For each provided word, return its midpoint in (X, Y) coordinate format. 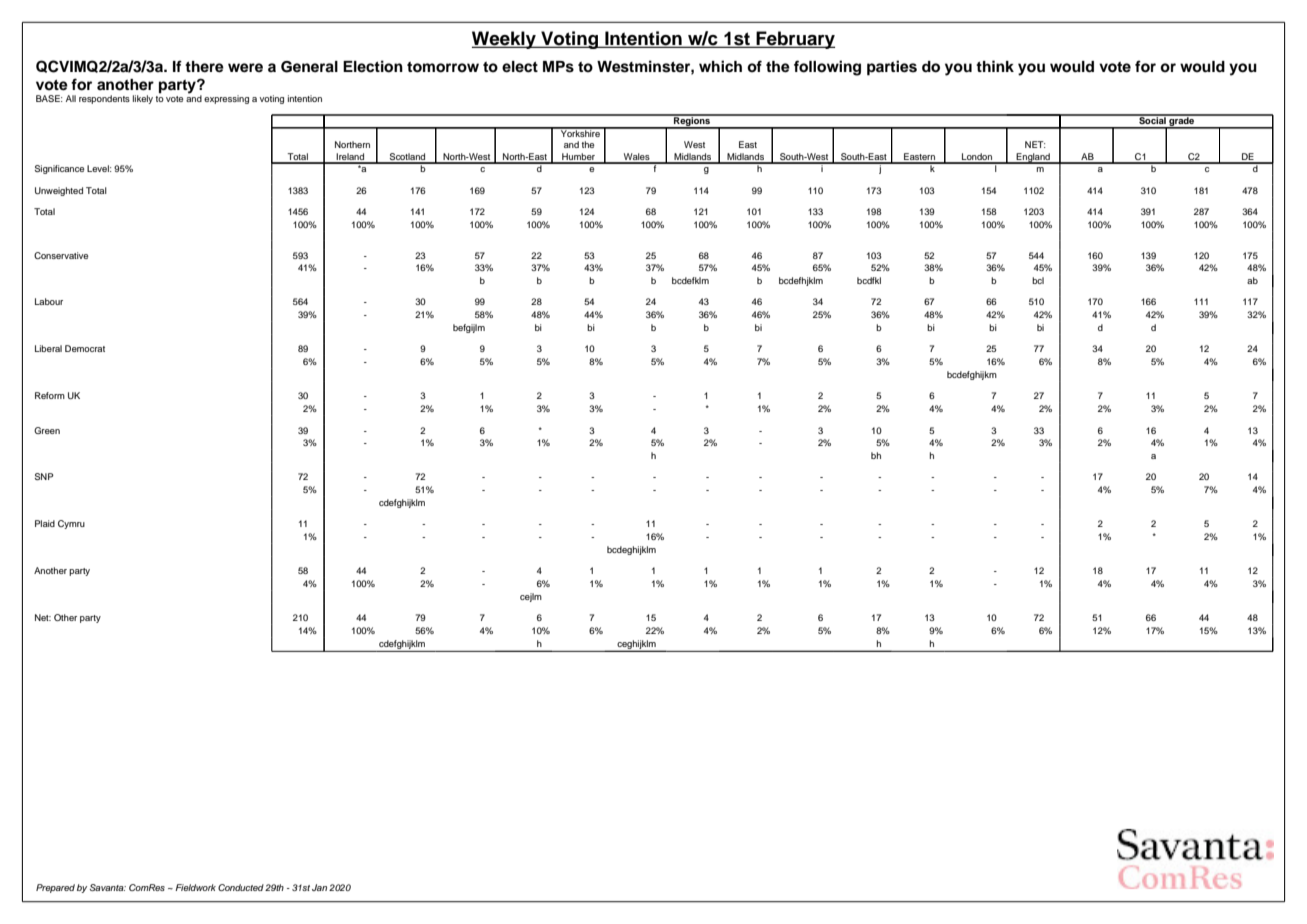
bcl (1038, 280)
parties (892, 68)
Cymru (71, 524)
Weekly (505, 40)
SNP (44, 476)
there (204, 67)
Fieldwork (195, 887)
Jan (319, 887)
